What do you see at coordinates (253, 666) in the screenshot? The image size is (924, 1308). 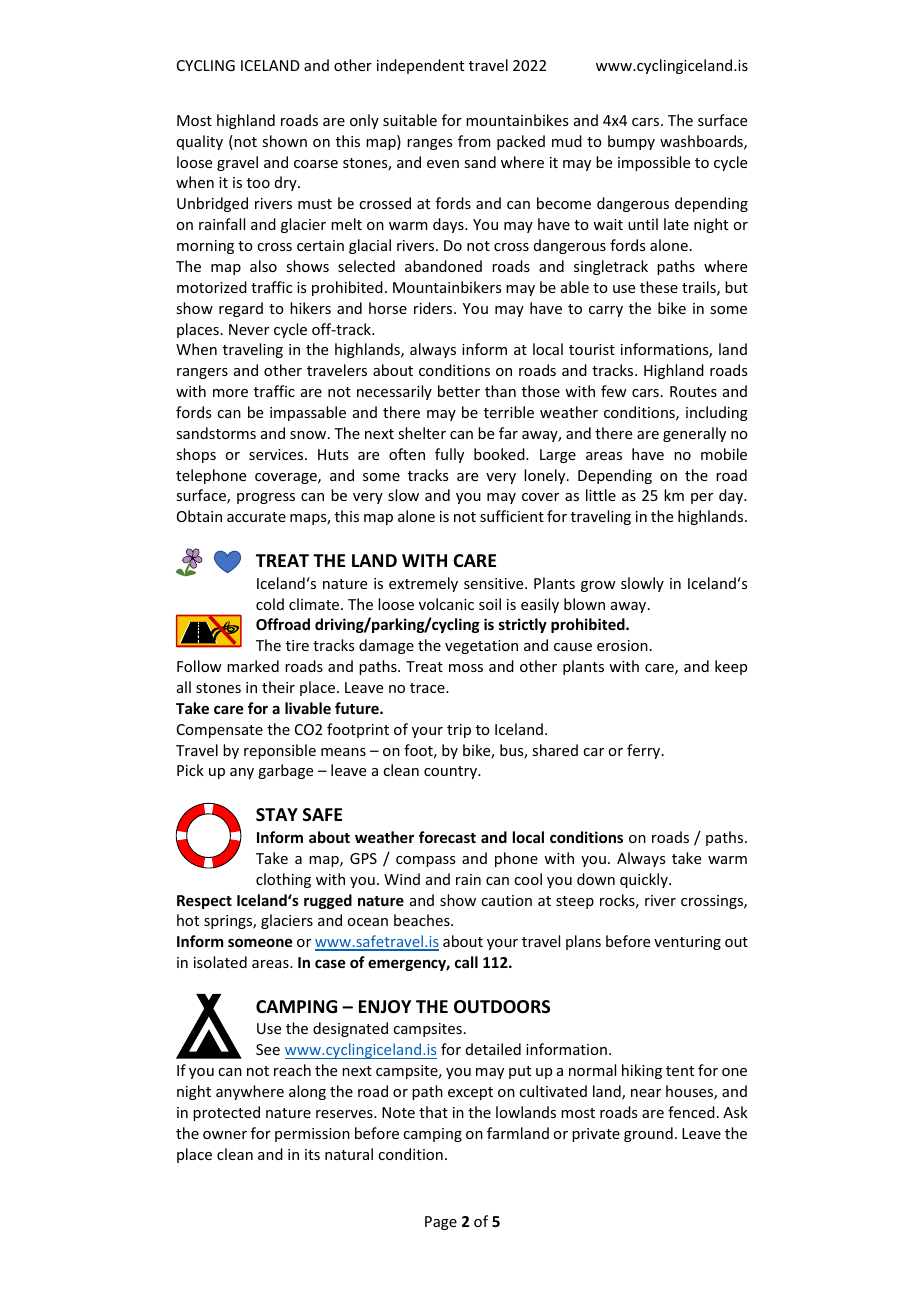 I see `marked` at bounding box center [253, 666].
